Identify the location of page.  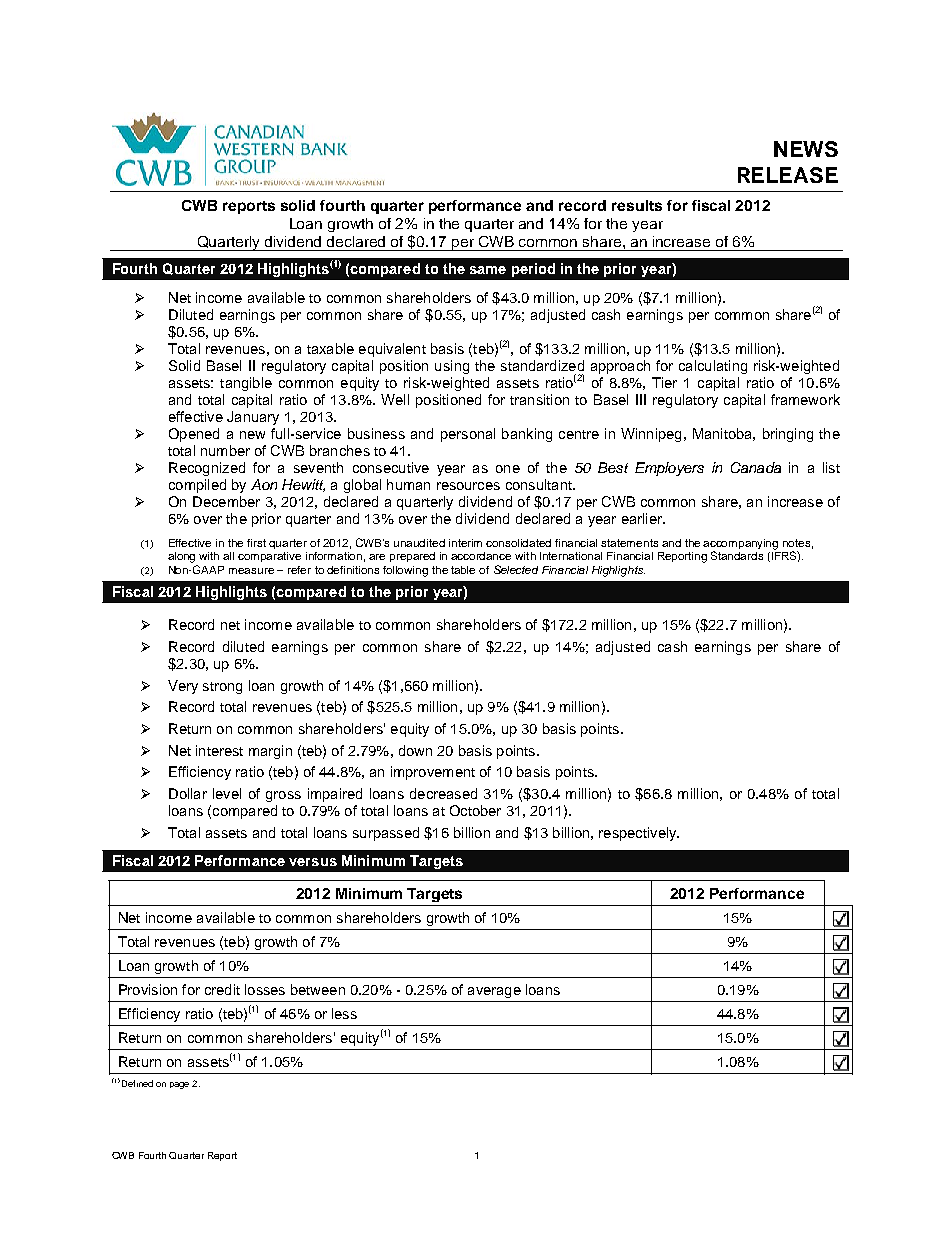
(179, 1085).
